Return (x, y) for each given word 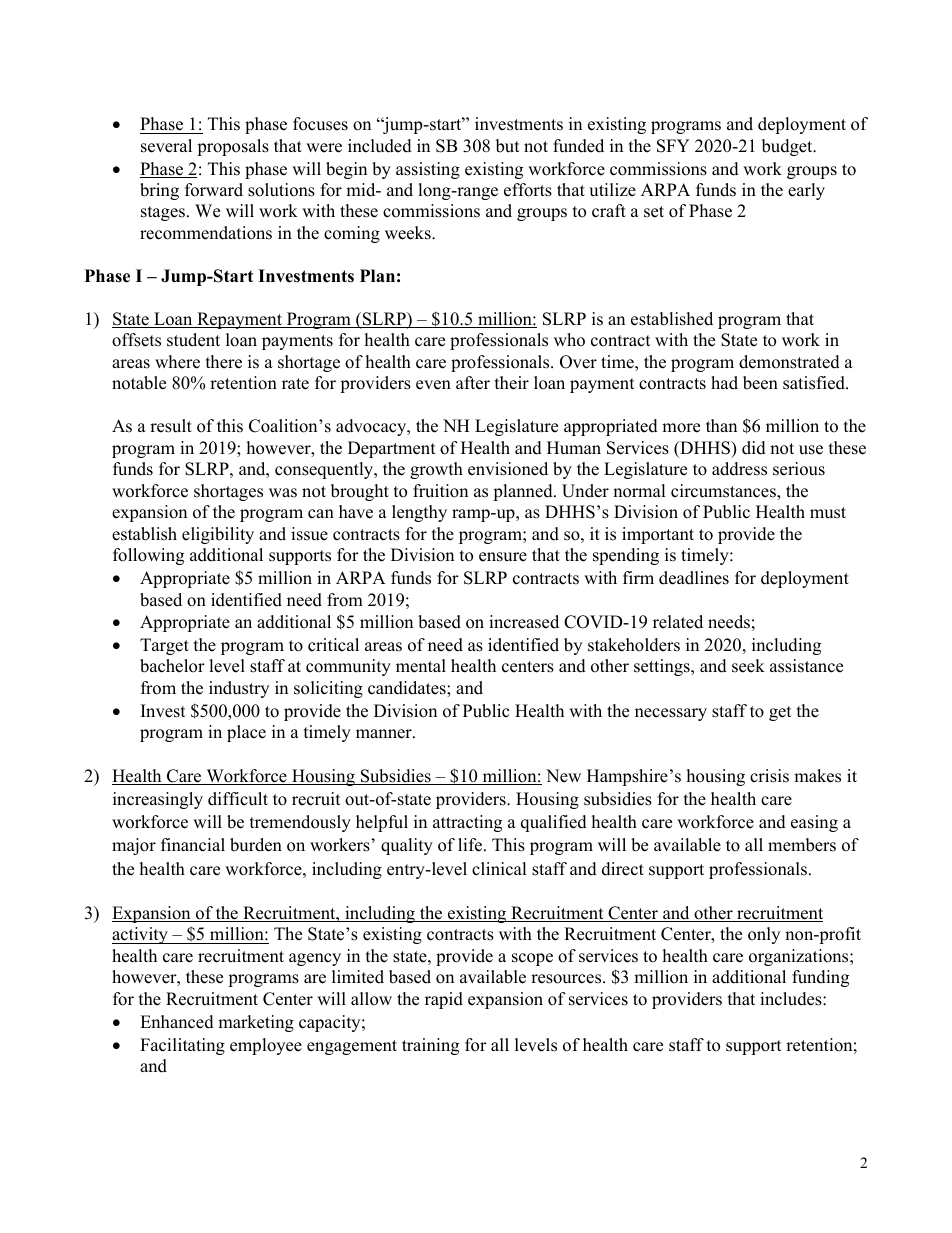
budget (788, 147)
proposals (233, 147)
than (721, 425)
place (246, 733)
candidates (408, 688)
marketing (256, 1023)
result (171, 426)
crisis (769, 776)
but (508, 146)
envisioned (508, 469)
